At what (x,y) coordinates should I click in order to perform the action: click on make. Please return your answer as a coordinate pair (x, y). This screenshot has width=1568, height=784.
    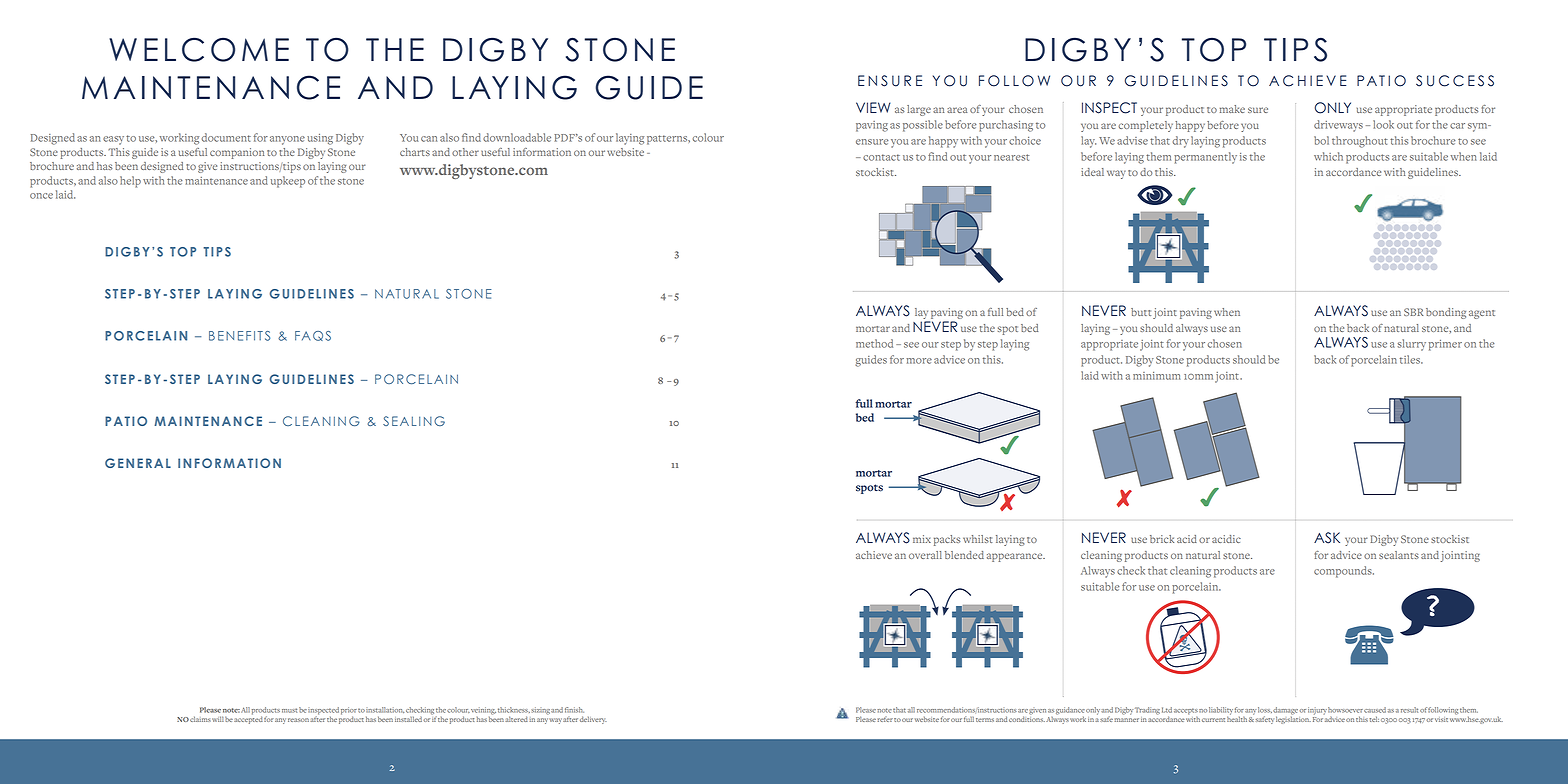
    Looking at the image, I should click on (1232, 109).
